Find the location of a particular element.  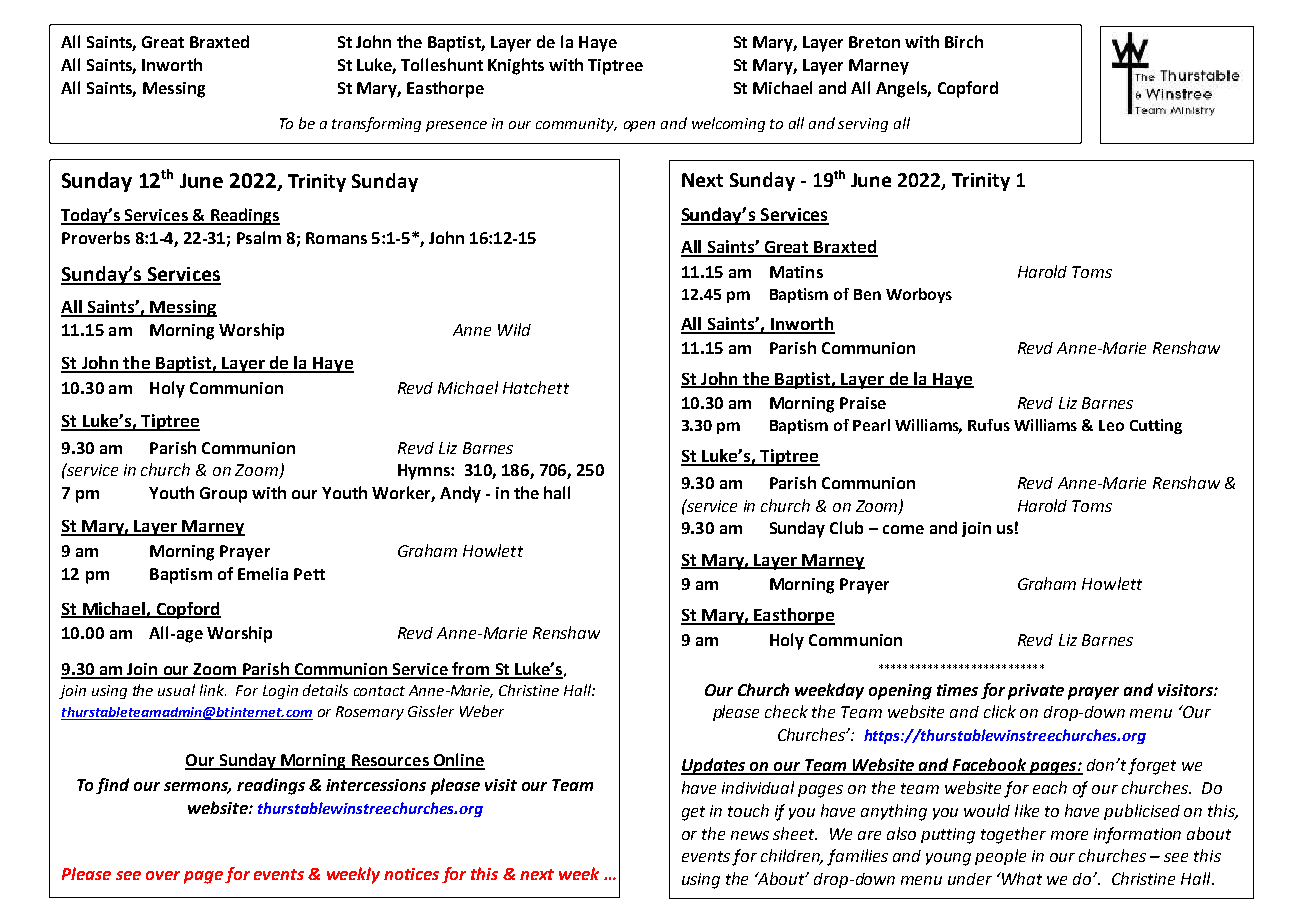

transforming is located at coordinates (376, 124).
